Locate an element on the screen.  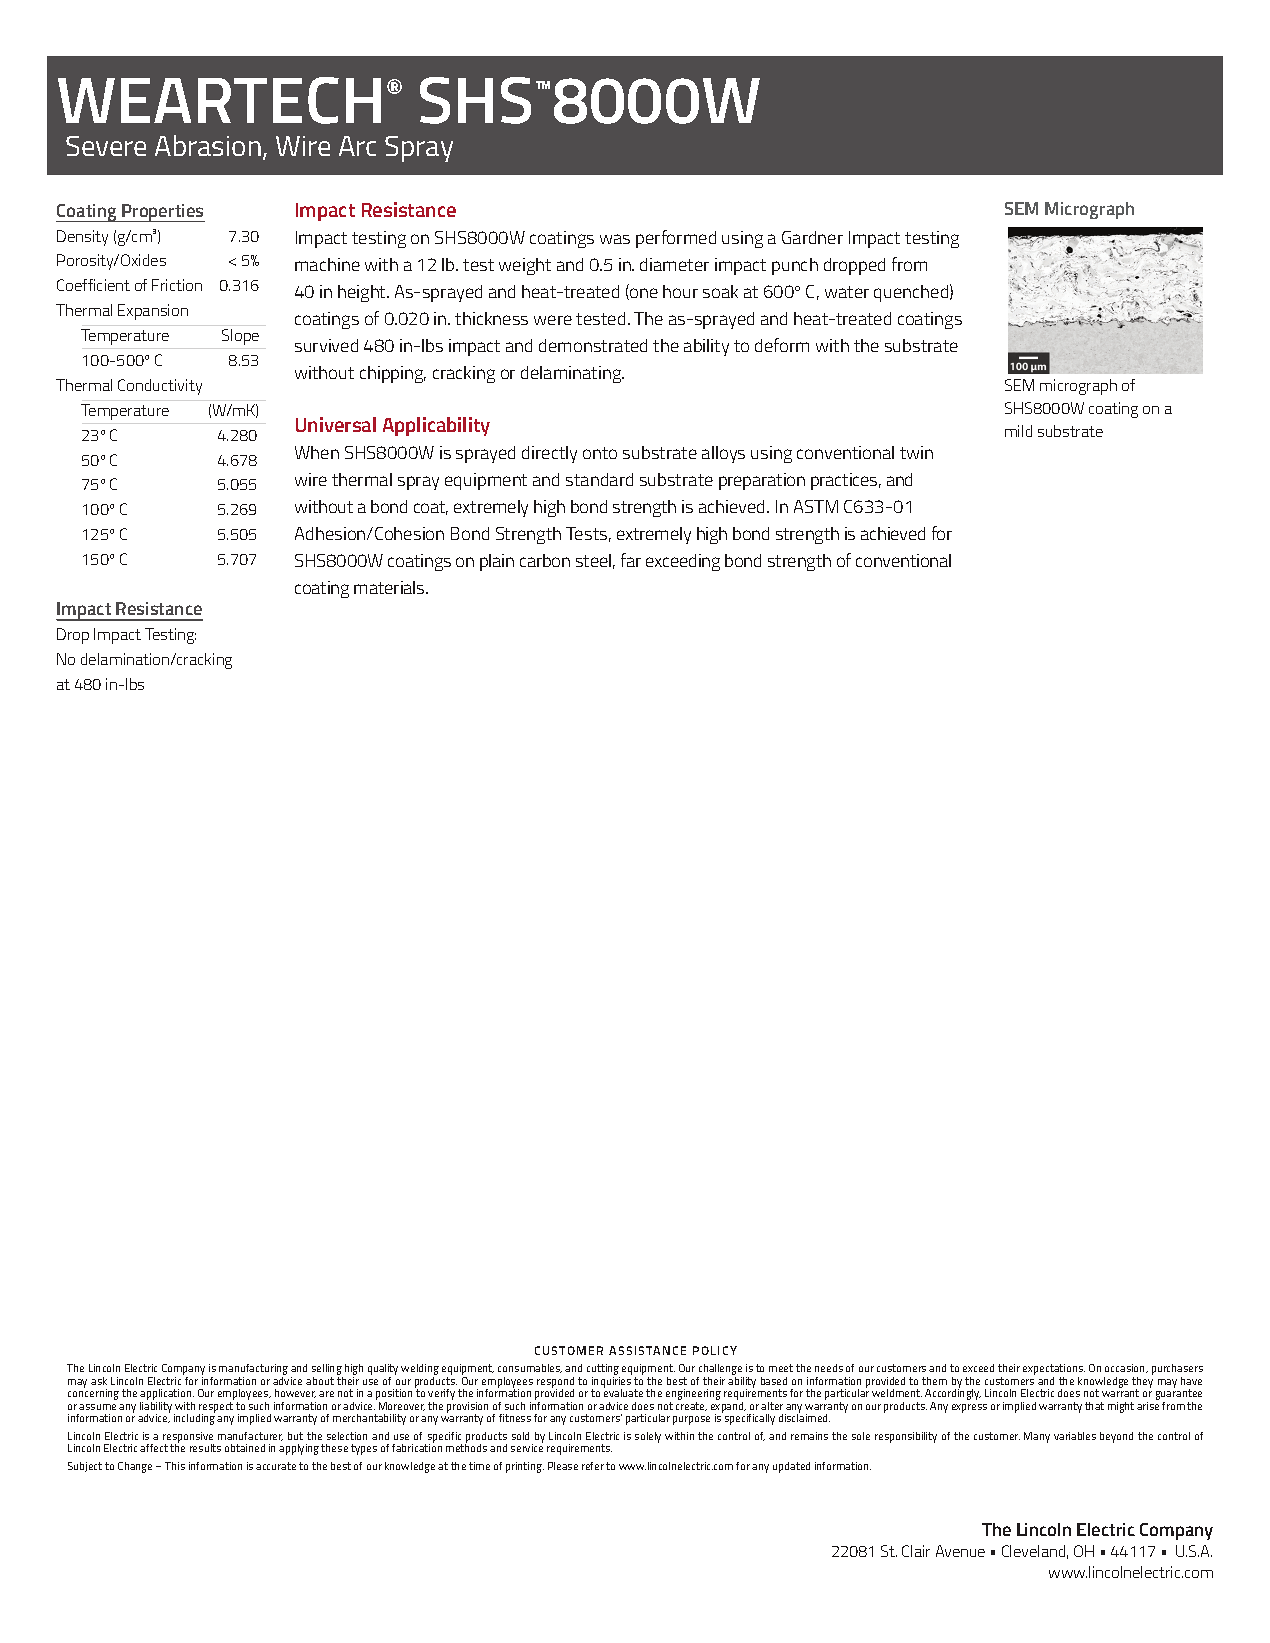
ASTM is located at coordinates (816, 506).
